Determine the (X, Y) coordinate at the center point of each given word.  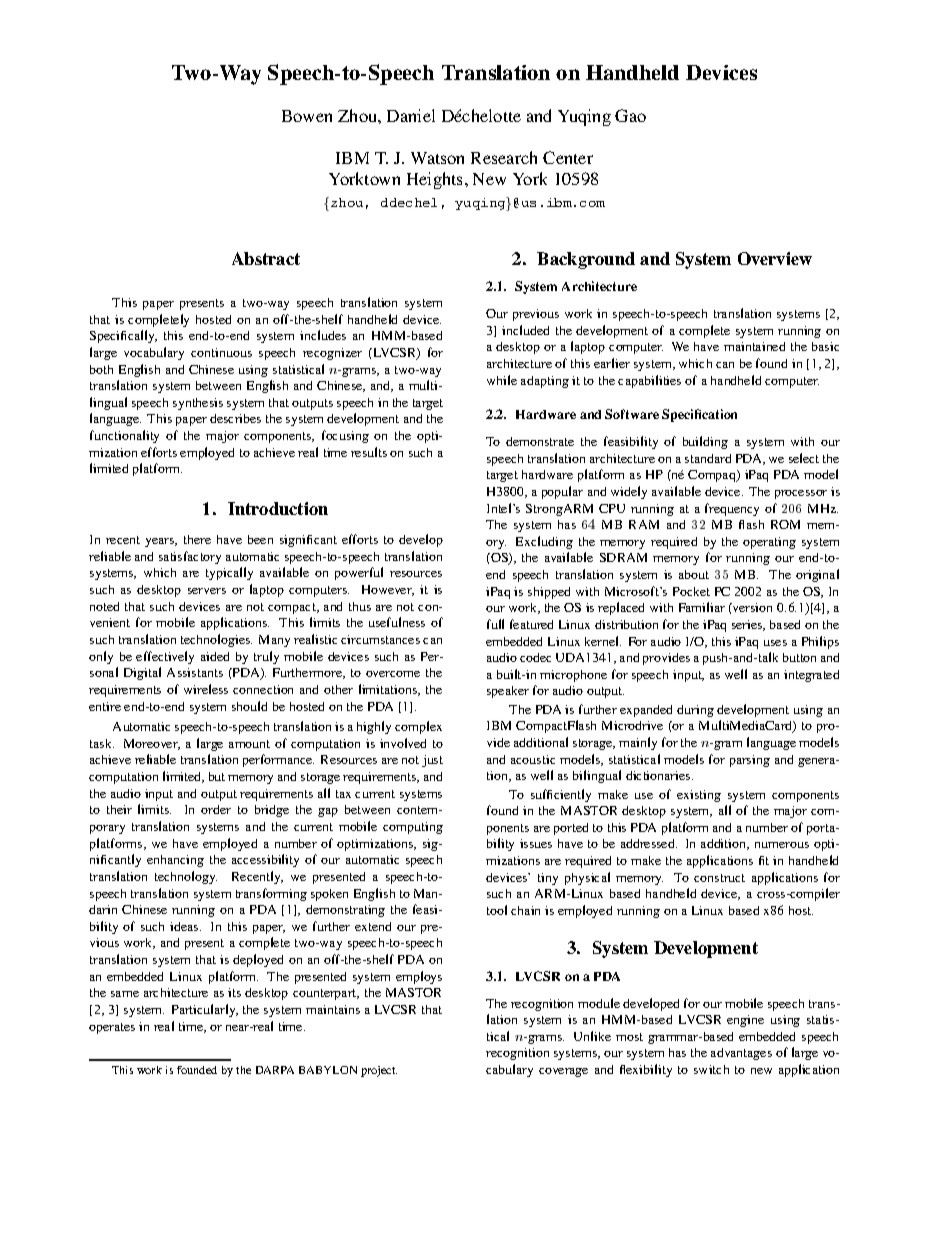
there (197, 539)
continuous (221, 352)
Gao (630, 115)
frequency (732, 509)
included (525, 330)
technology (186, 877)
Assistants (195, 672)
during (695, 711)
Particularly (205, 1010)
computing (413, 828)
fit (764, 860)
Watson (437, 158)
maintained (754, 346)
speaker (508, 692)
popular (562, 492)
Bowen (307, 116)
